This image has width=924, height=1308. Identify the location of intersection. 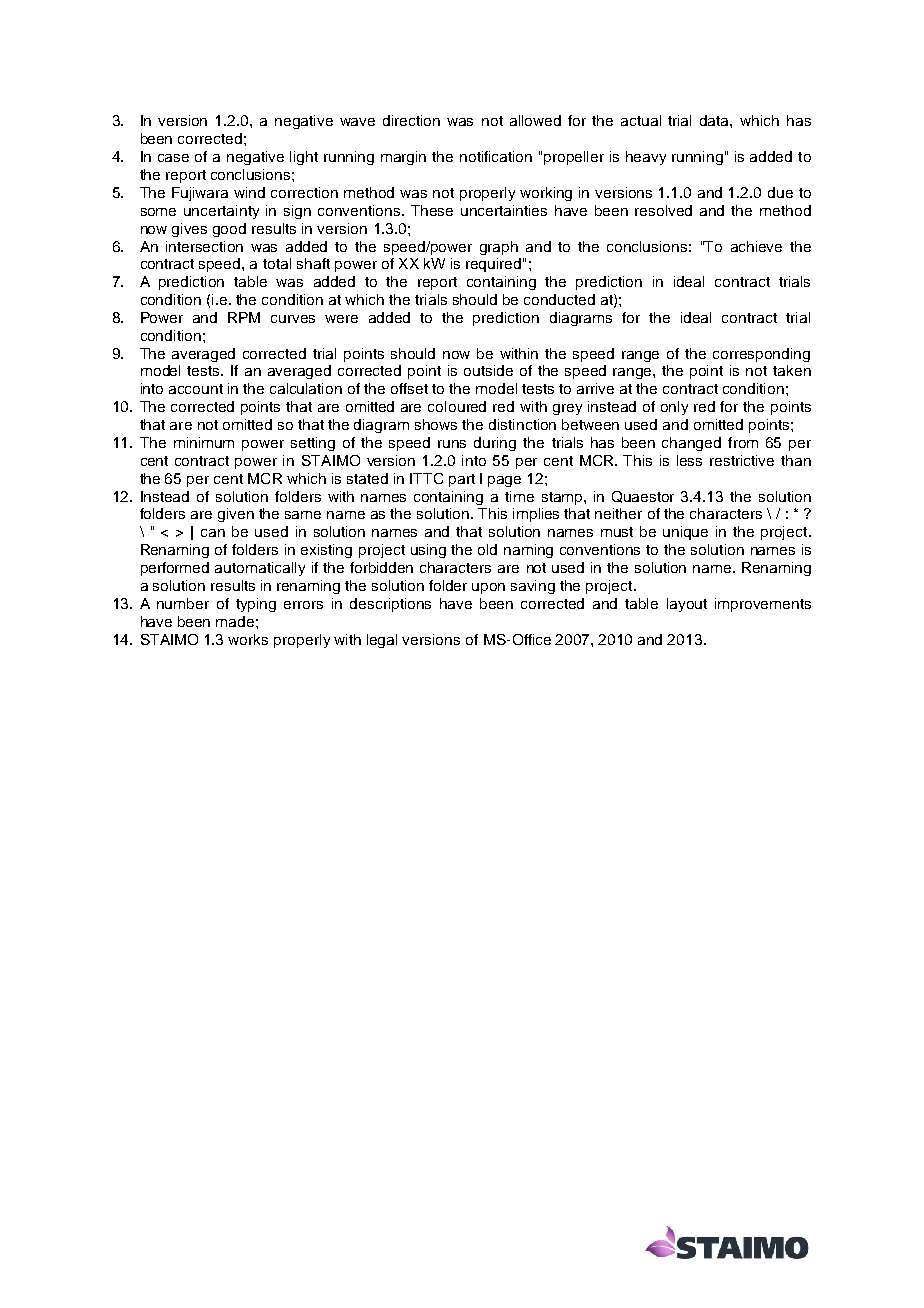
(204, 246).
